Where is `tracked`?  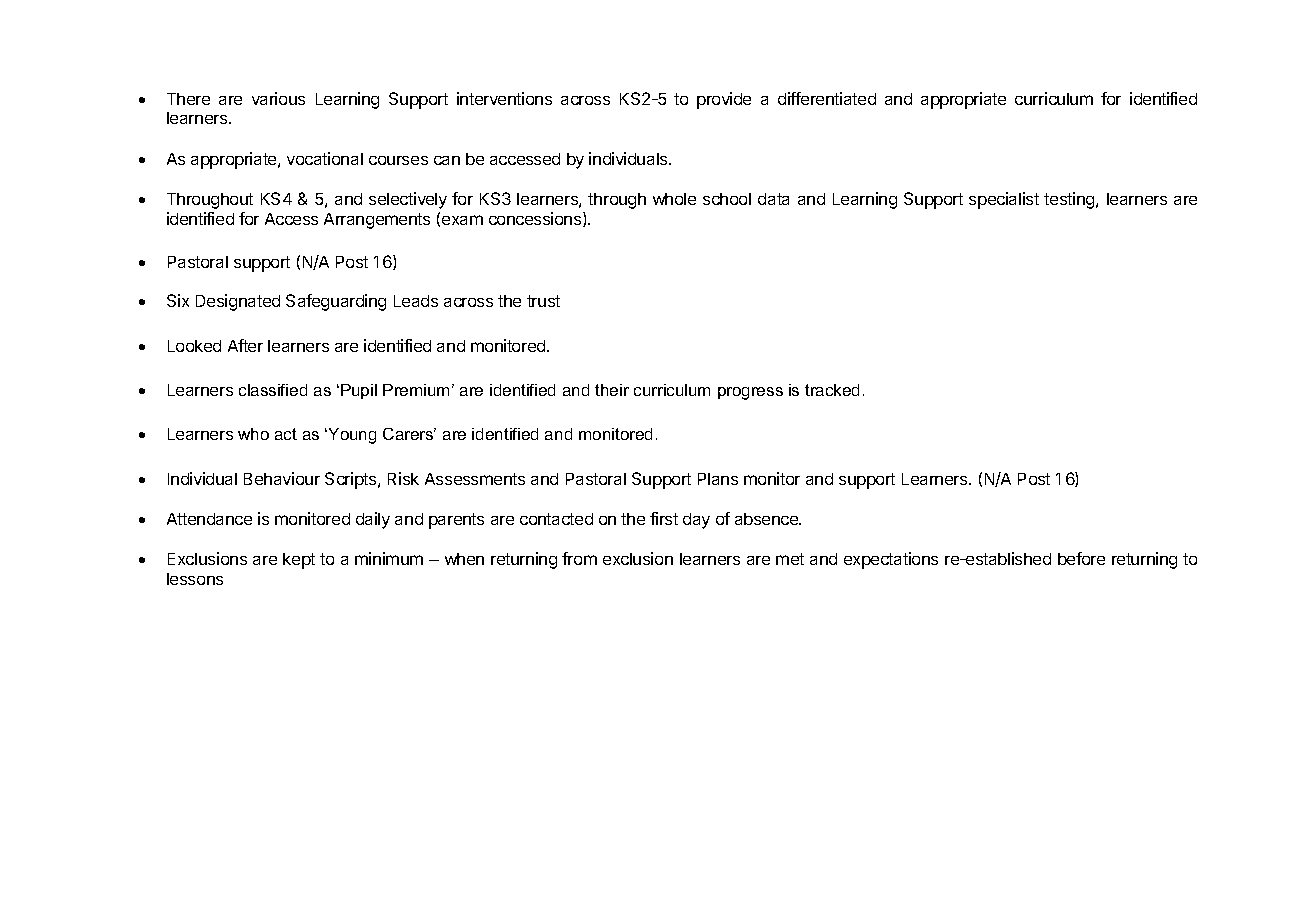 tracked is located at coordinates (832, 390).
